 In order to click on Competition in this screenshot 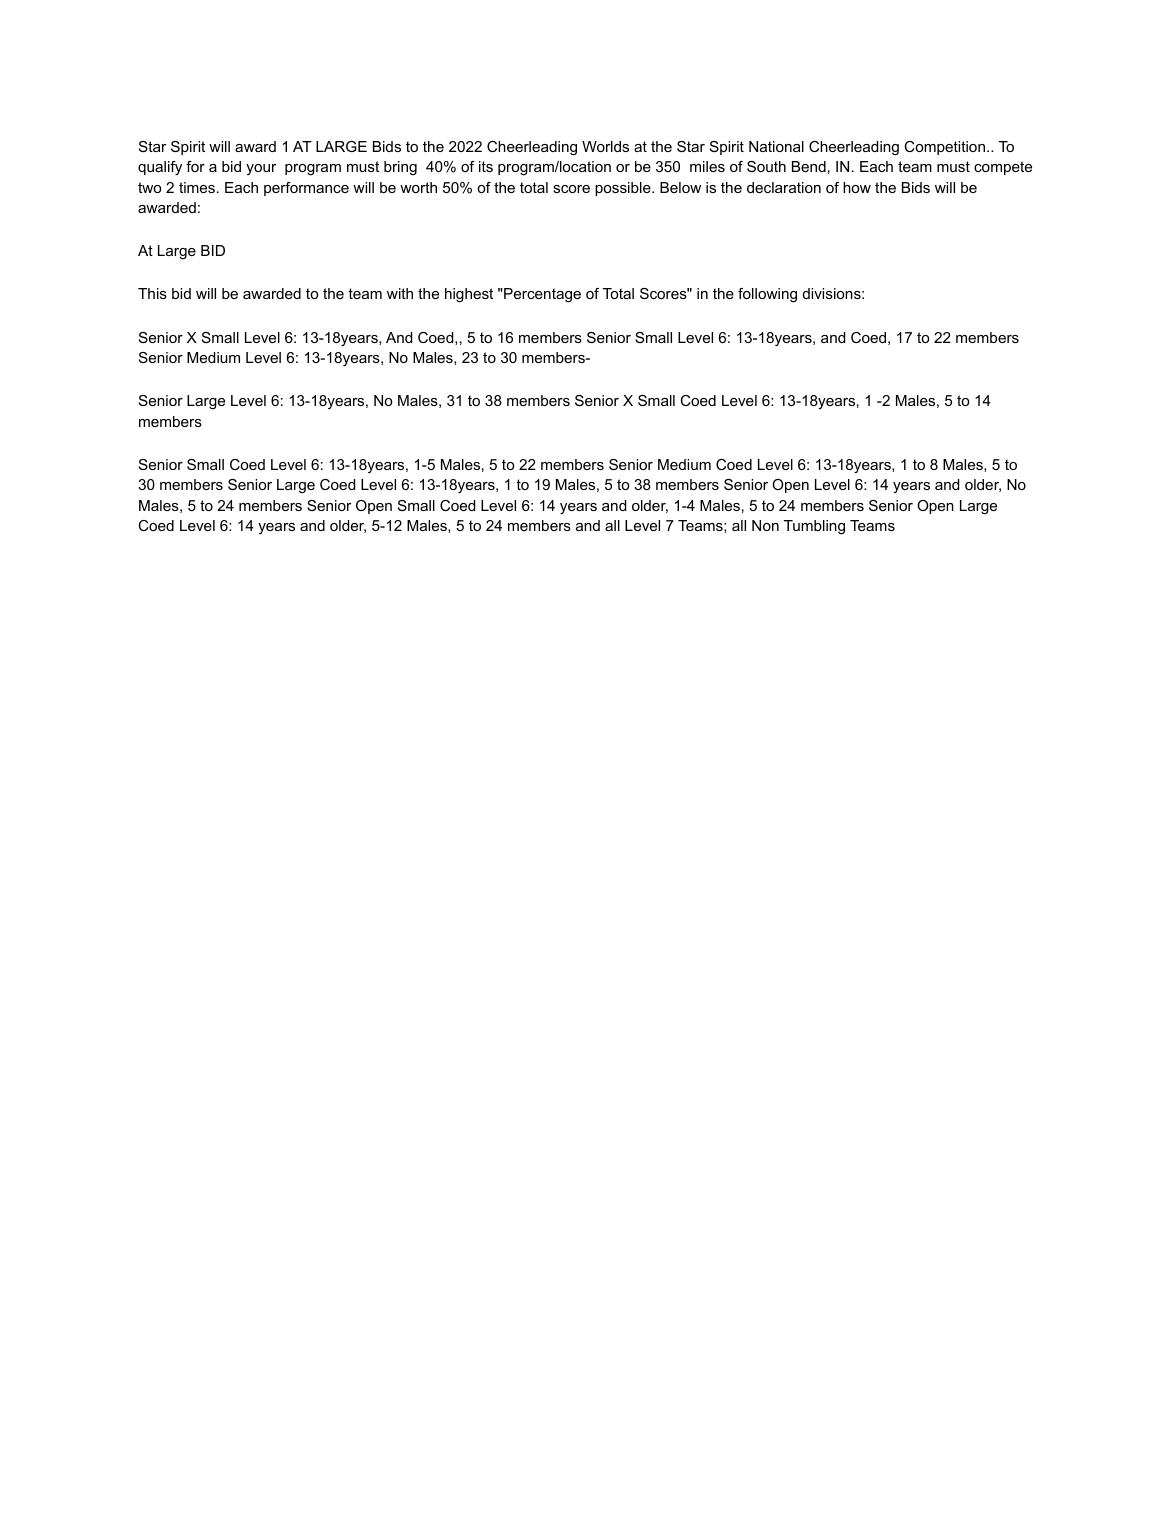, I will do `click(944, 148)`.
